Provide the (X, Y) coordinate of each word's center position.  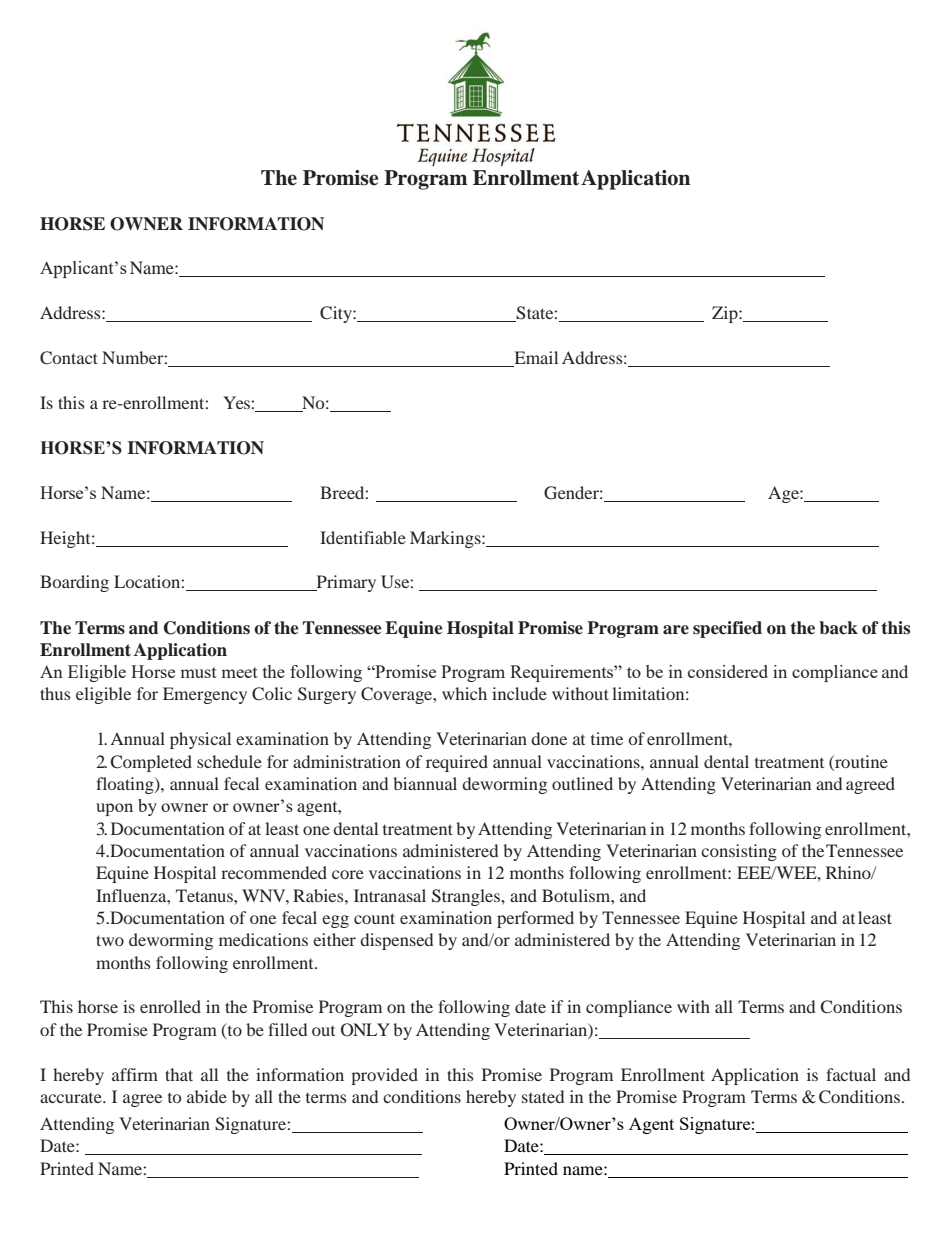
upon (114, 809)
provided (384, 1076)
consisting (739, 852)
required (457, 763)
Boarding (74, 583)
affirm (135, 1074)
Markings (446, 539)
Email (535, 359)
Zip (726, 314)
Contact (69, 358)
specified (727, 629)
